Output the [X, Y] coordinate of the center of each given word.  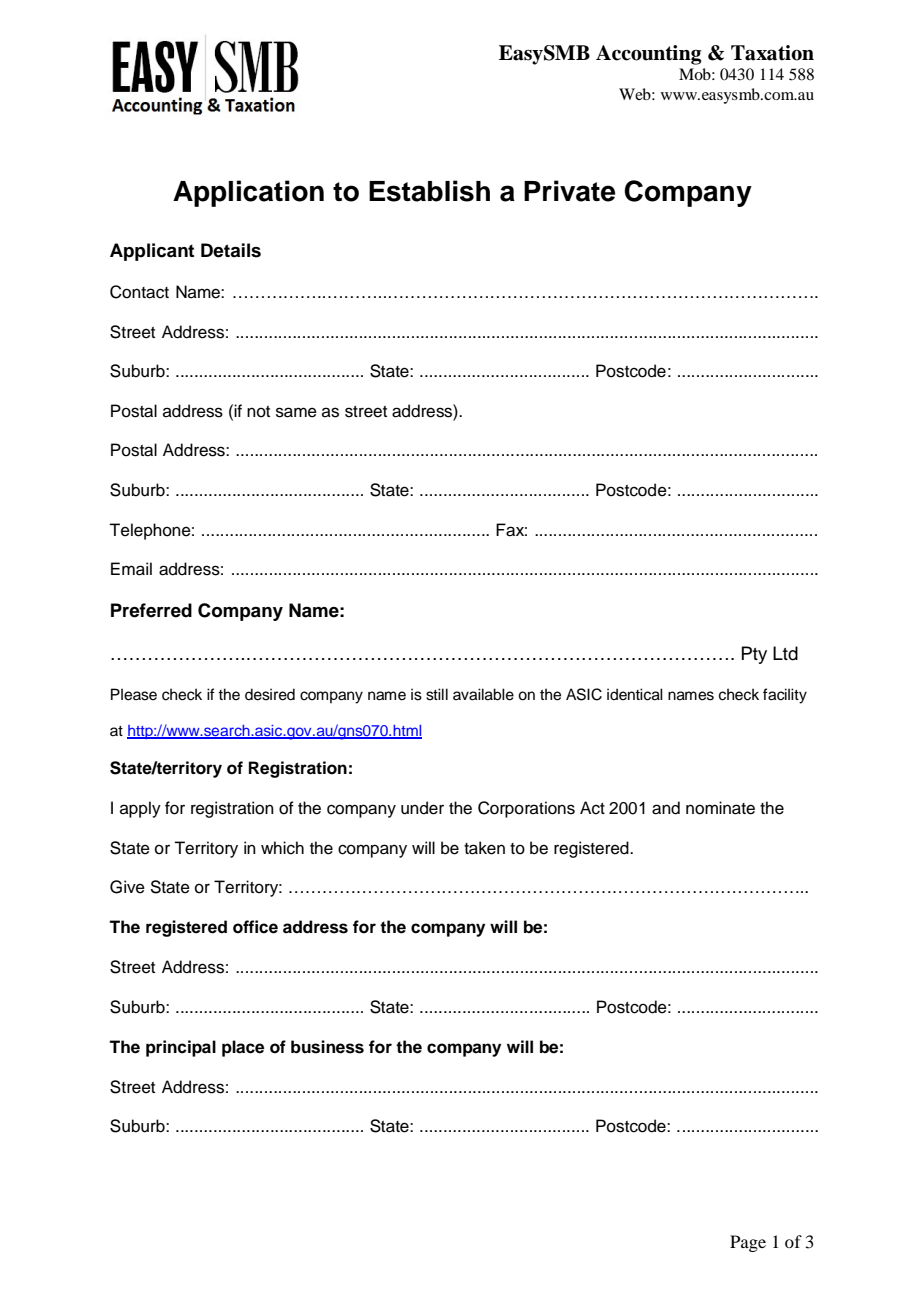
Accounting [648, 55]
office [255, 927]
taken [484, 848]
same [296, 412]
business [327, 1047]
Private [569, 191]
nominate [720, 808]
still [437, 694]
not [258, 412]
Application [248, 193]
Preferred [151, 610]
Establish [429, 191]
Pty [754, 655]
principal [181, 1048]
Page [748, 1243]
